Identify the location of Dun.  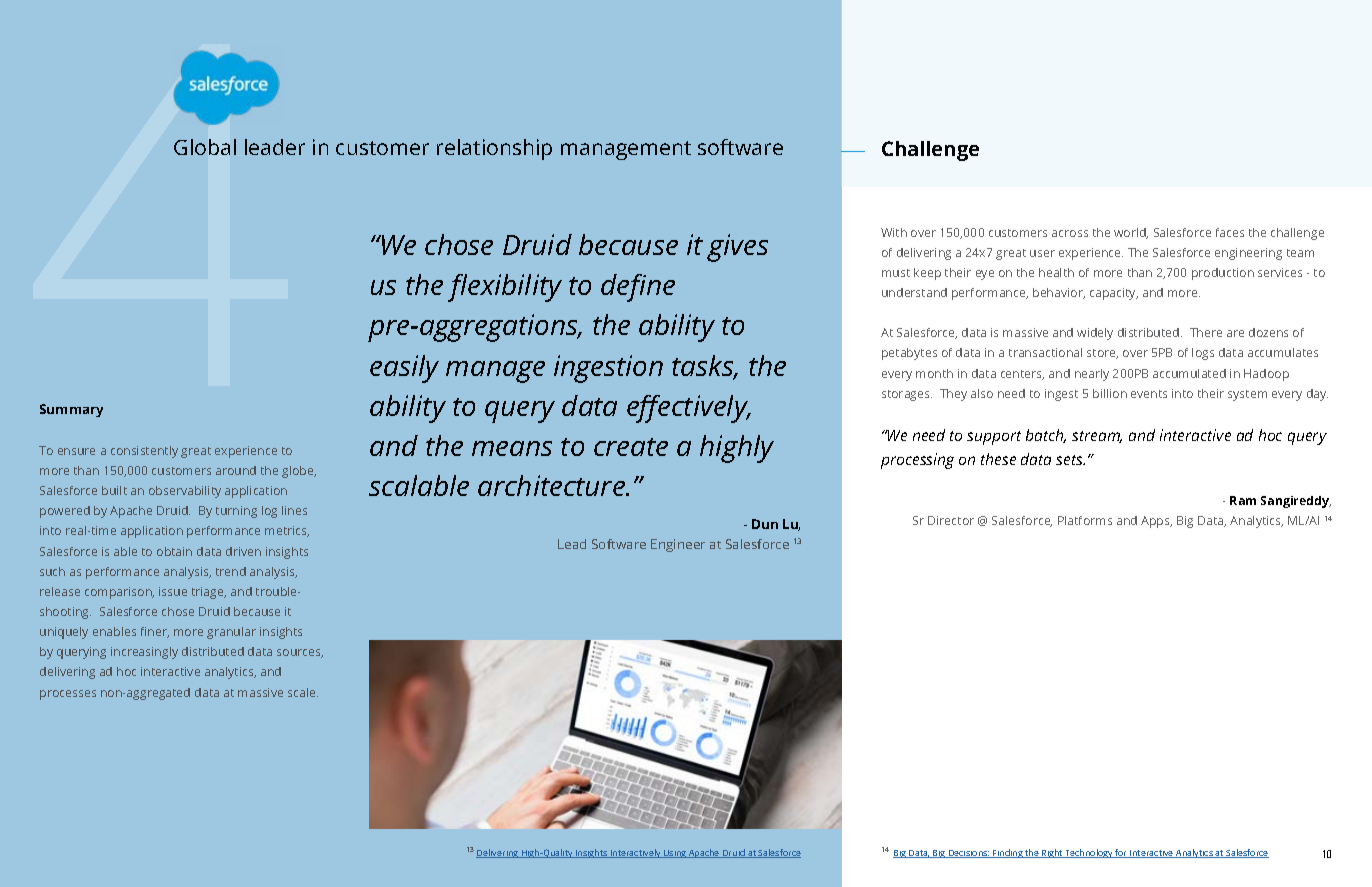
(765, 524).
